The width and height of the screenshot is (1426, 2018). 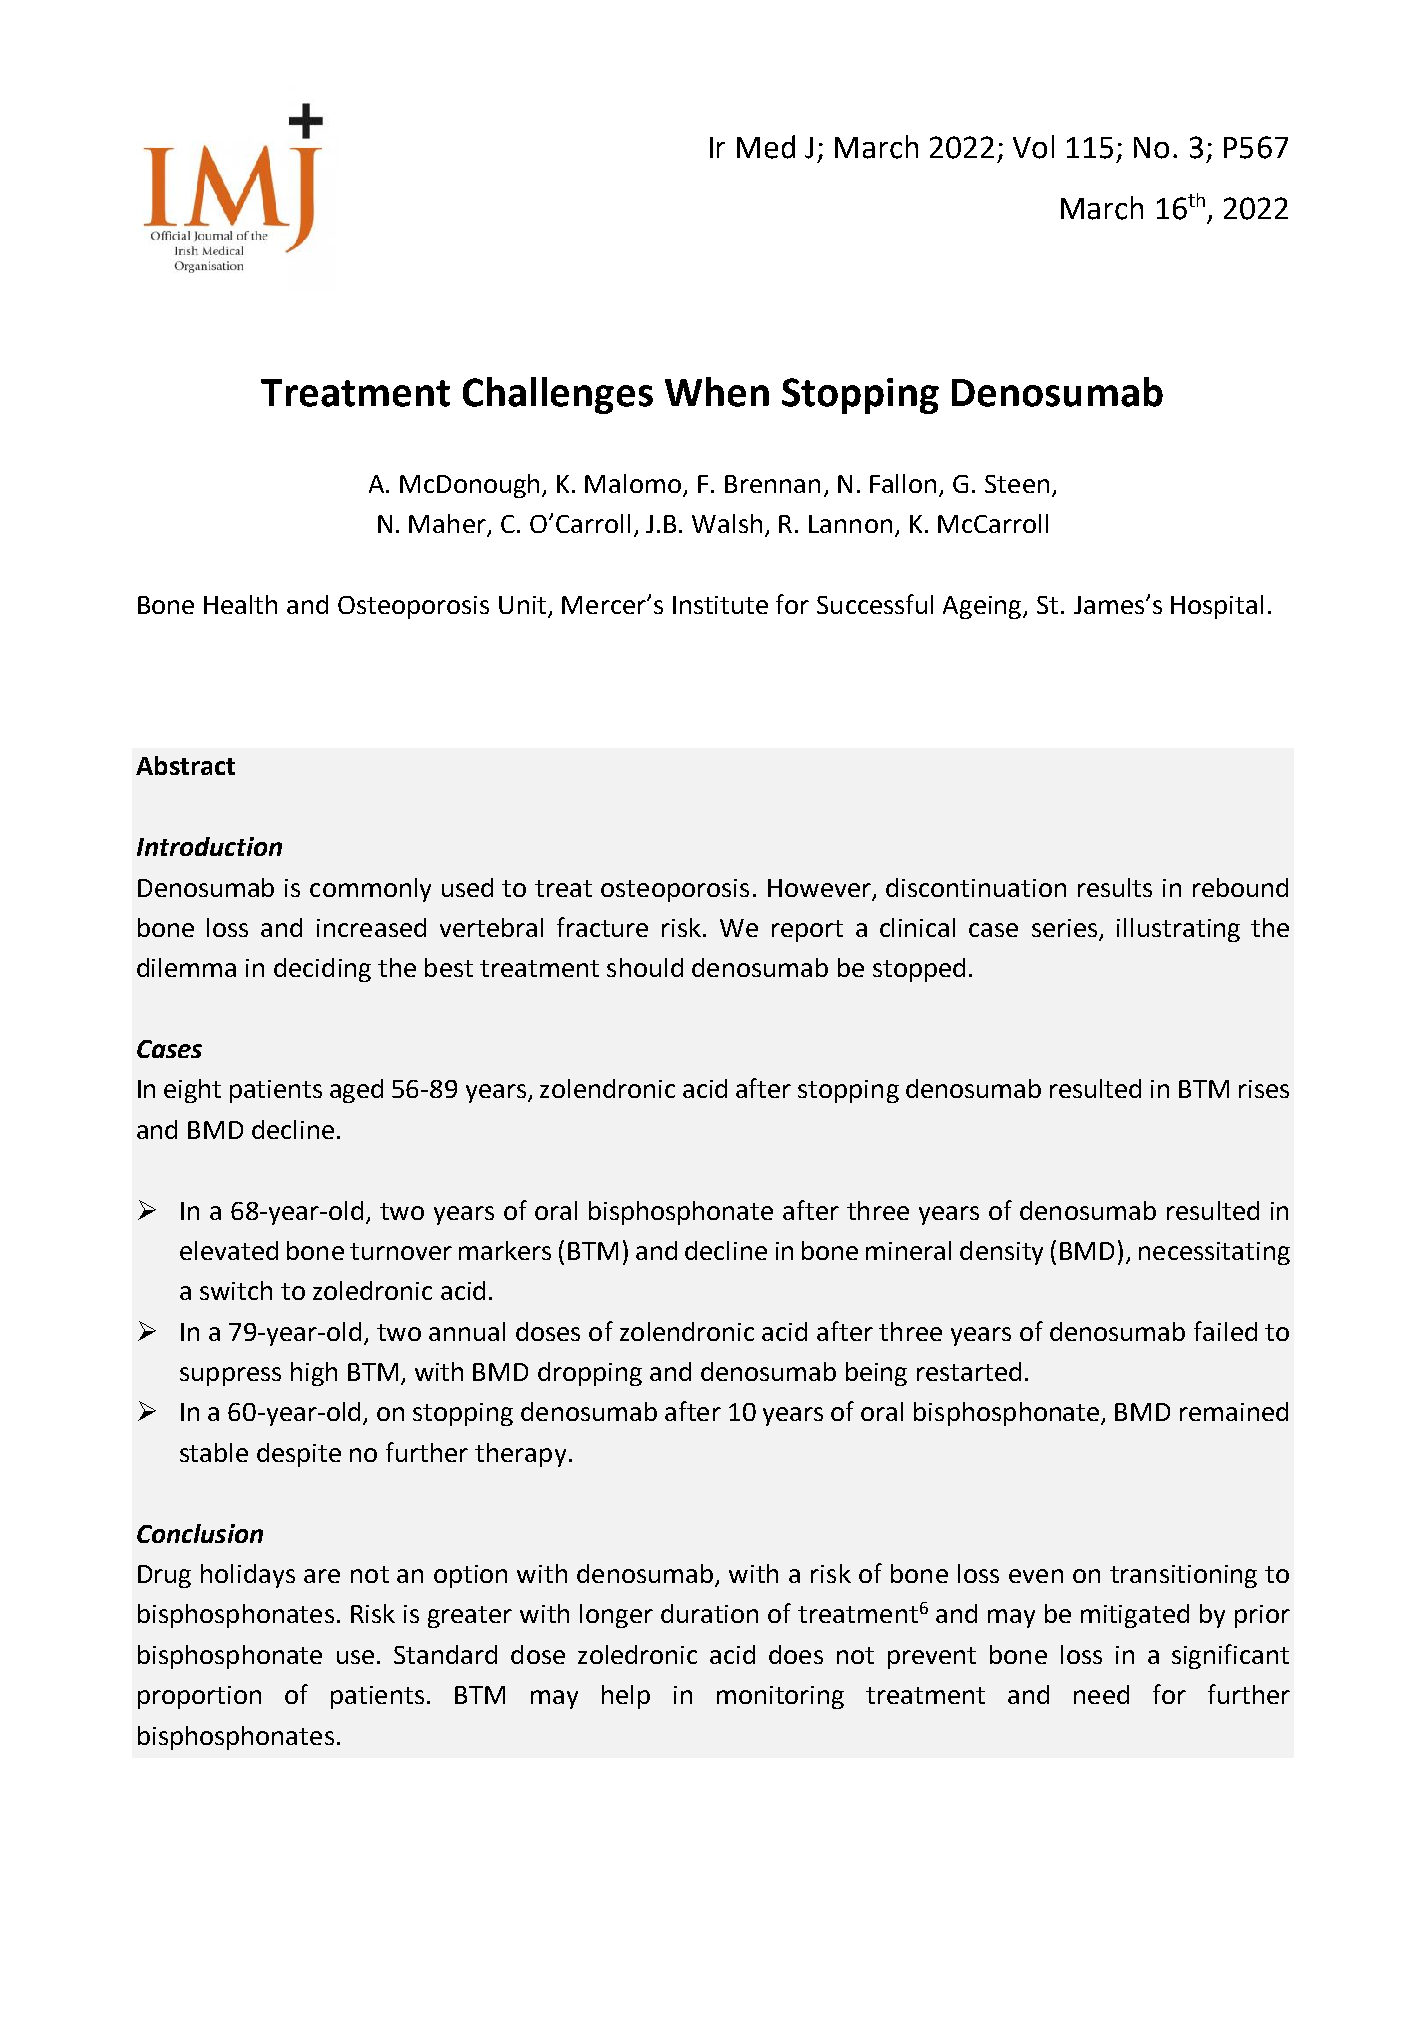 I want to click on report, so click(x=807, y=931).
